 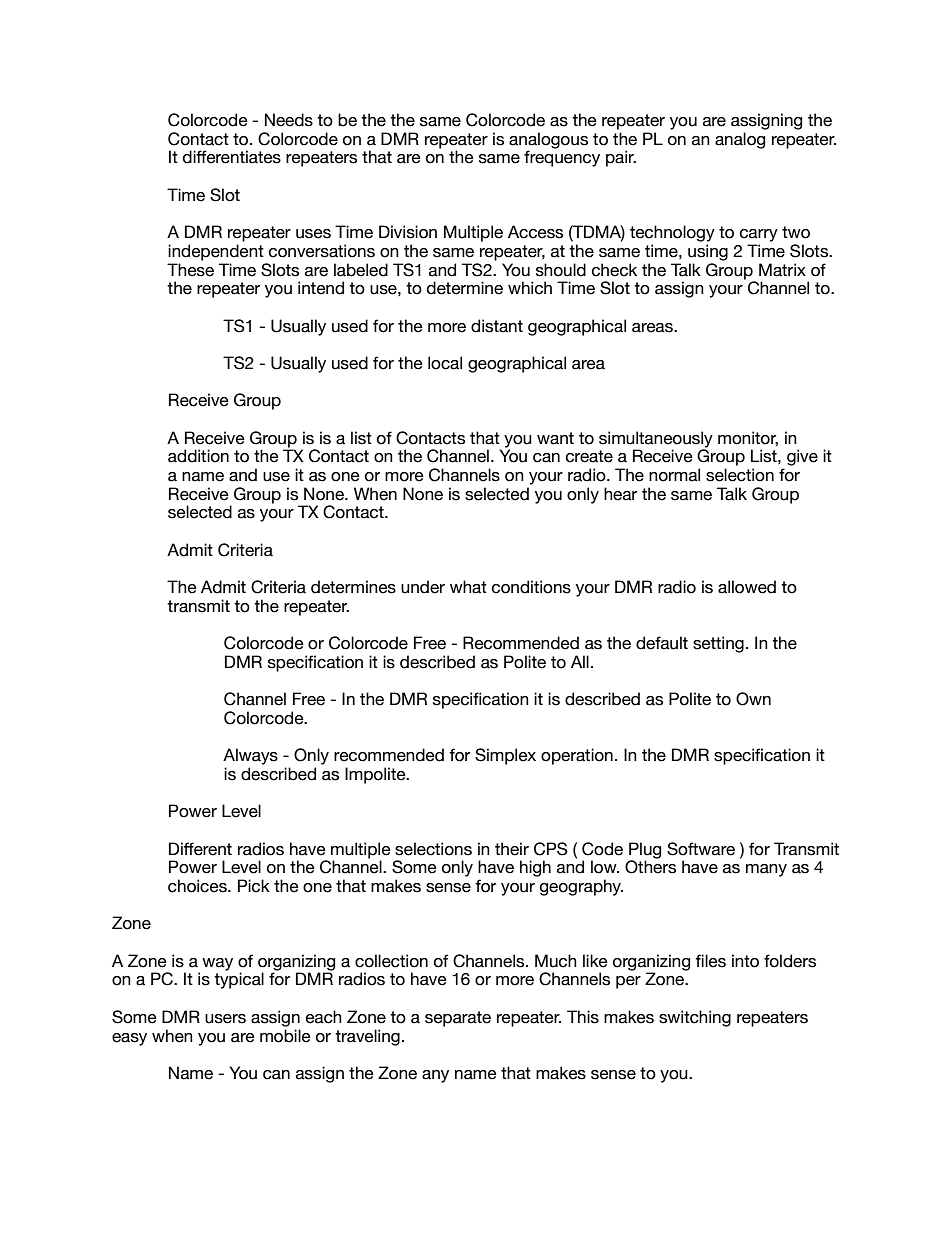 What do you see at coordinates (289, 120) in the page?
I see `Needs` at bounding box center [289, 120].
